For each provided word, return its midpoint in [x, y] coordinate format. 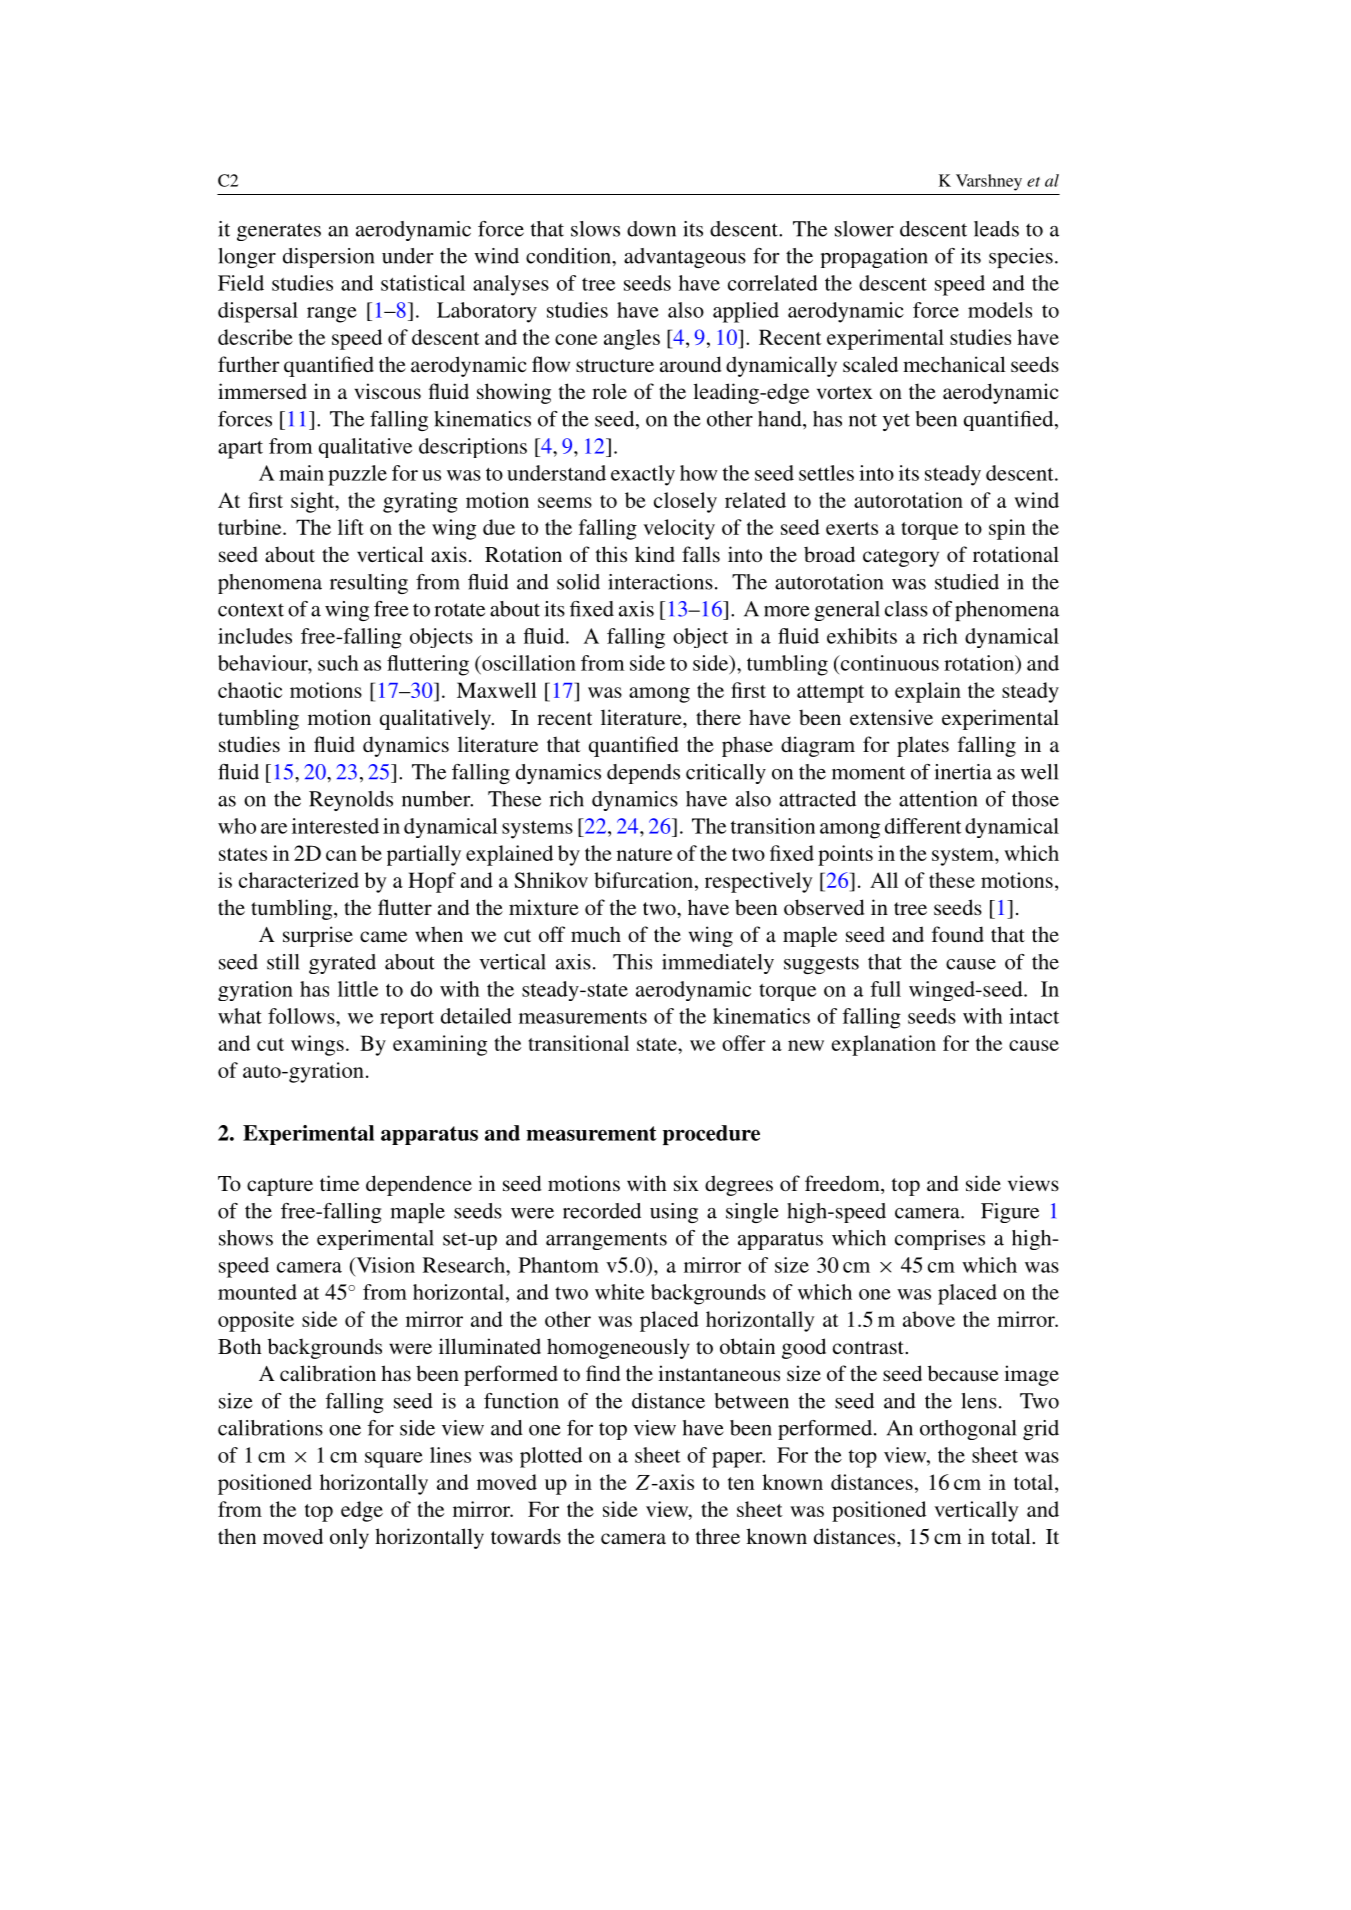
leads [996, 229]
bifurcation [645, 880]
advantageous [685, 258]
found [958, 934]
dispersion [328, 258]
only [349, 1538]
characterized [299, 880]
